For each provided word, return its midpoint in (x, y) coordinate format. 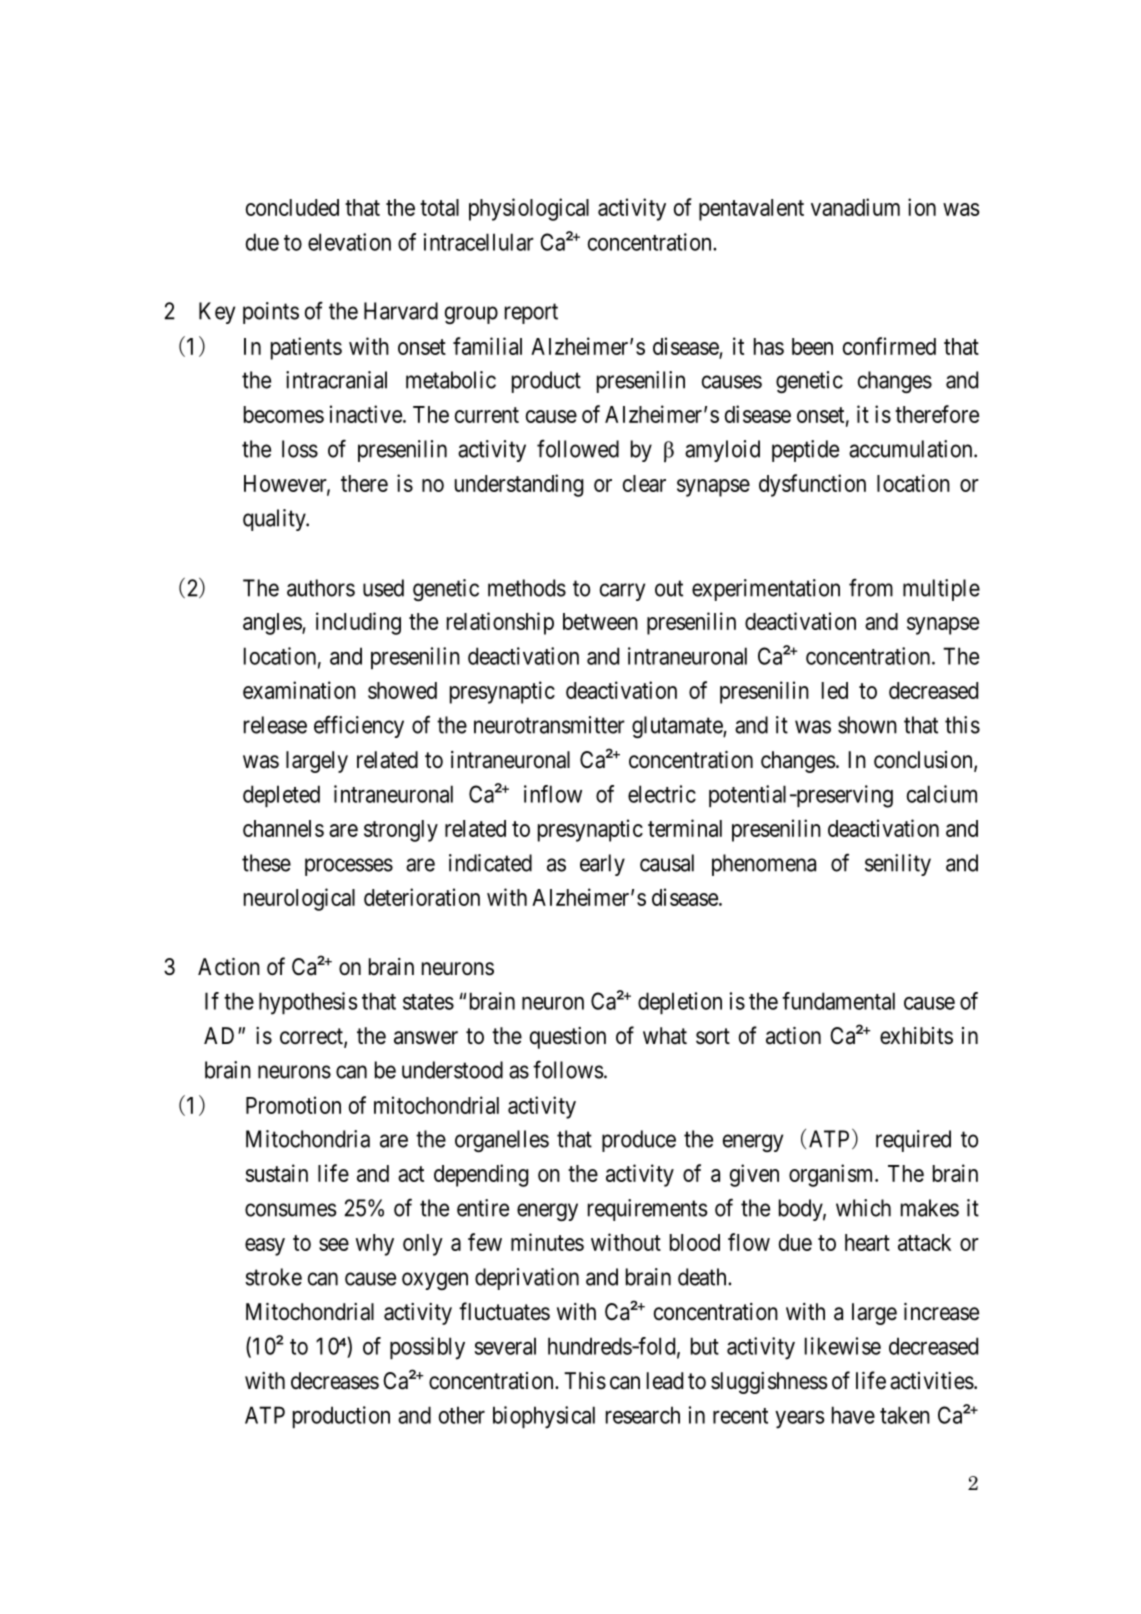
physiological (529, 209)
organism (832, 1175)
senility (898, 865)
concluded (292, 207)
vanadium (855, 207)
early (602, 865)
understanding (519, 485)
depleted (281, 796)
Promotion (293, 1105)
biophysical (544, 1417)
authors (321, 588)
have (853, 1415)
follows (568, 1069)
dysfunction (812, 485)
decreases (335, 1381)
